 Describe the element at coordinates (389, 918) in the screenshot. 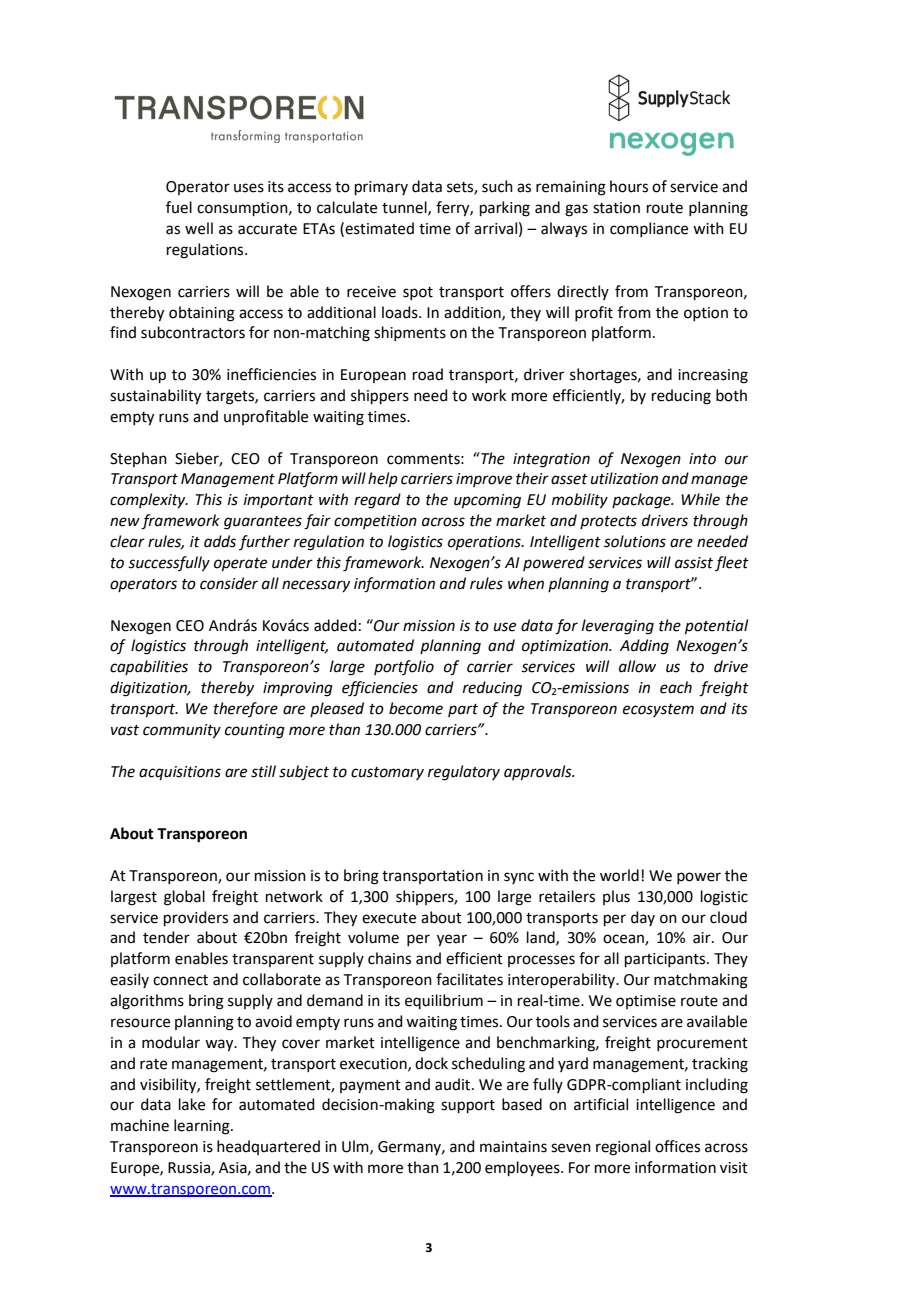

I see `execute` at that location.
